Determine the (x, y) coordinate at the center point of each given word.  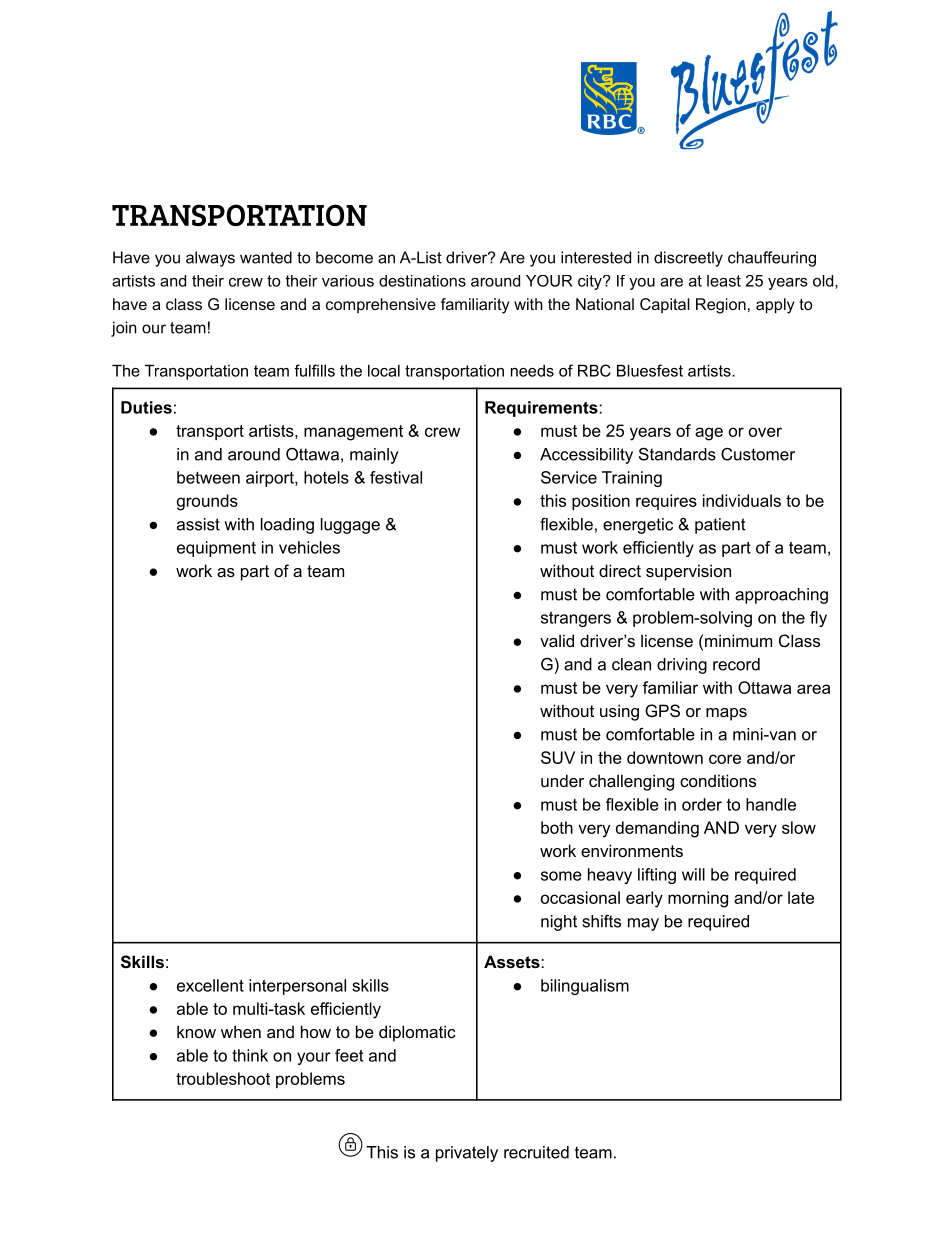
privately (467, 1154)
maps (726, 714)
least (724, 281)
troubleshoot (223, 1078)
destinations (422, 281)
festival (396, 477)
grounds (207, 502)
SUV (558, 757)
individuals (742, 500)
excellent (210, 985)
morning (698, 899)
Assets (513, 961)
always (210, 259)
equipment (216, 549)
